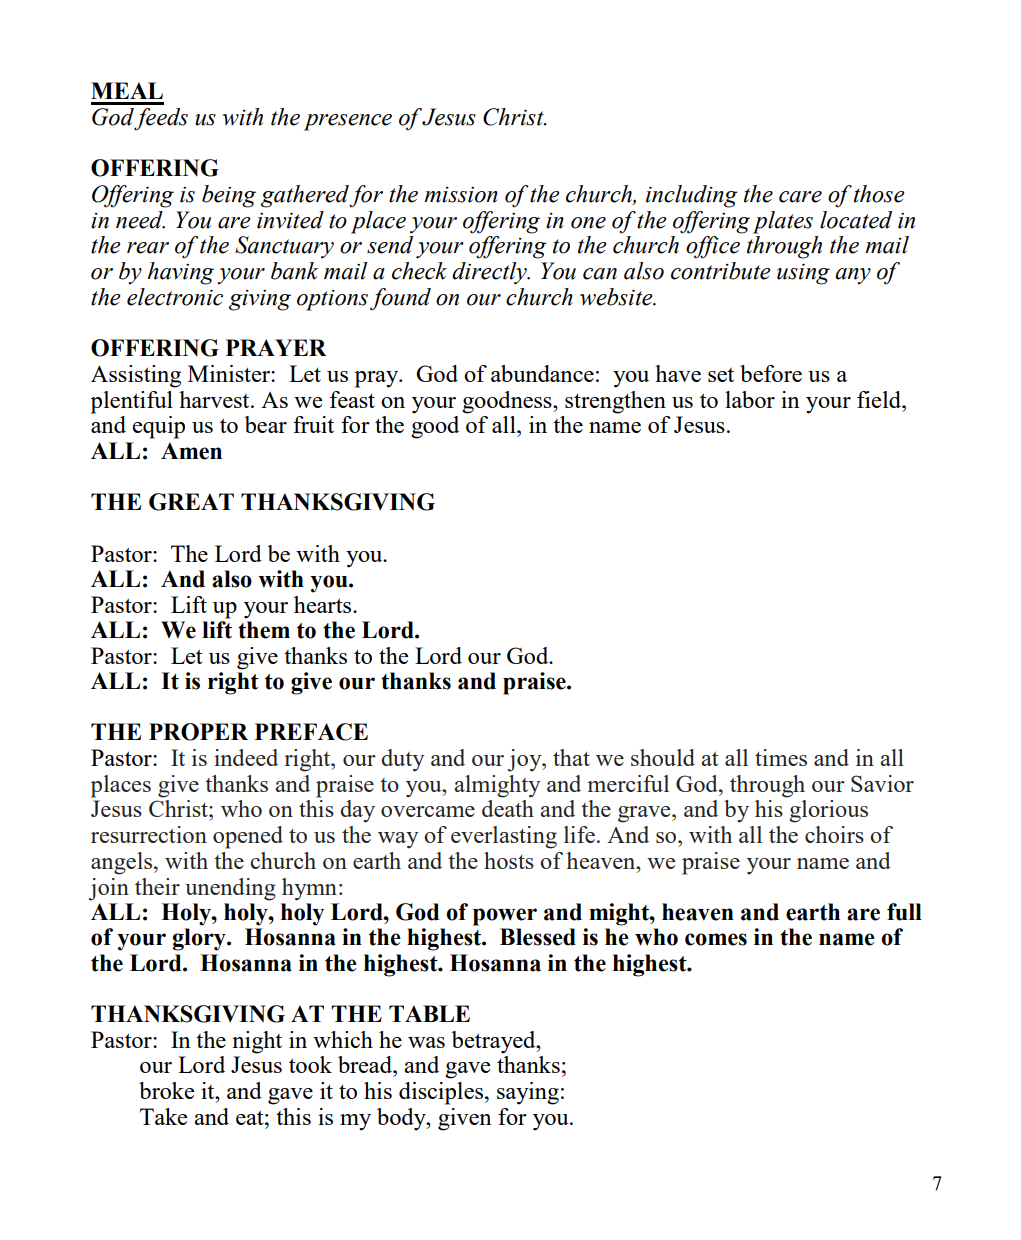 This screenshot has width=1021, height=1240. What do you see at coordinates (166, 1090) in the screenshot?
I see `broke` at bounding box center [166, 1090].
